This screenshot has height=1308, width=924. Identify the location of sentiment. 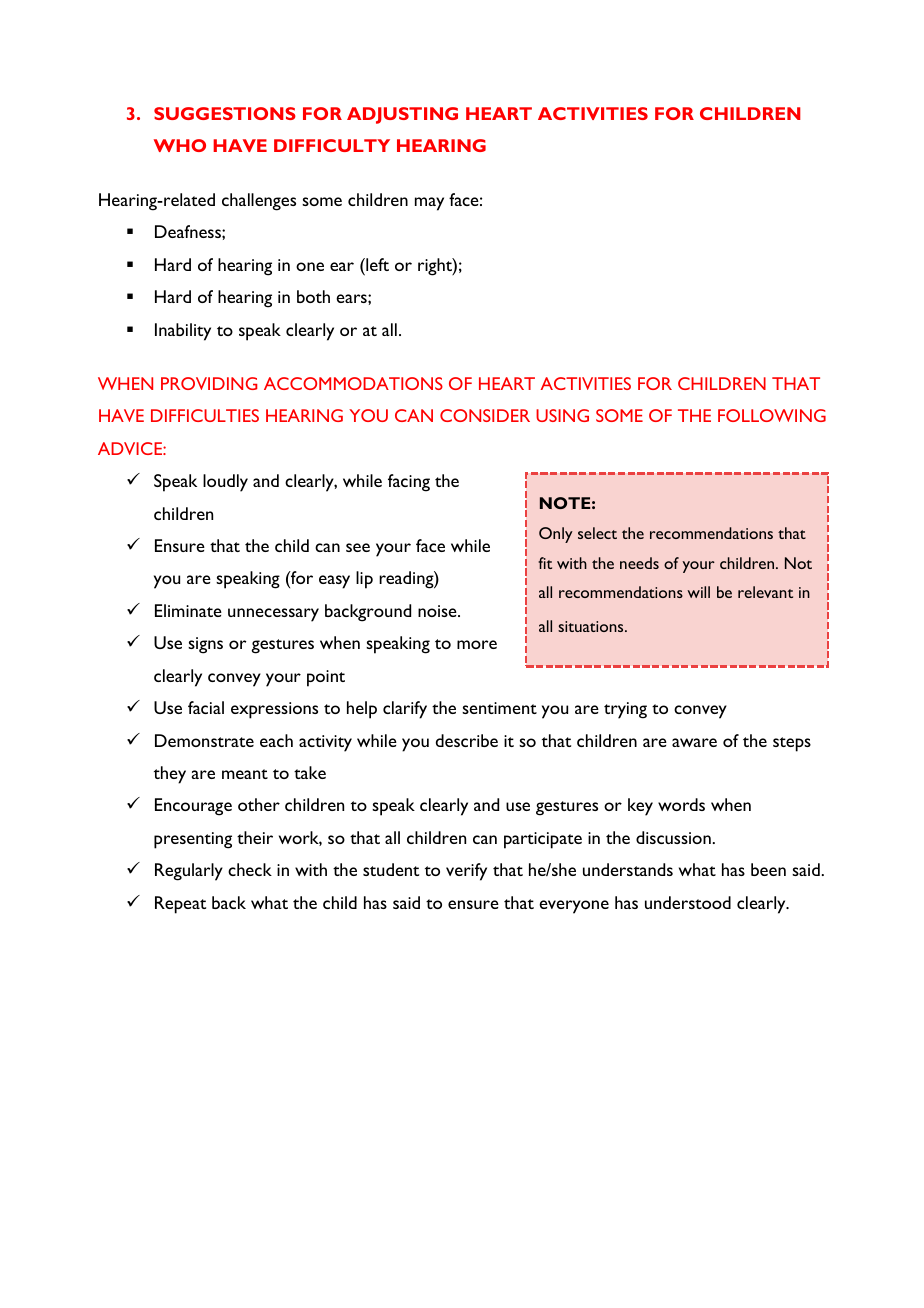
(499, 708).
